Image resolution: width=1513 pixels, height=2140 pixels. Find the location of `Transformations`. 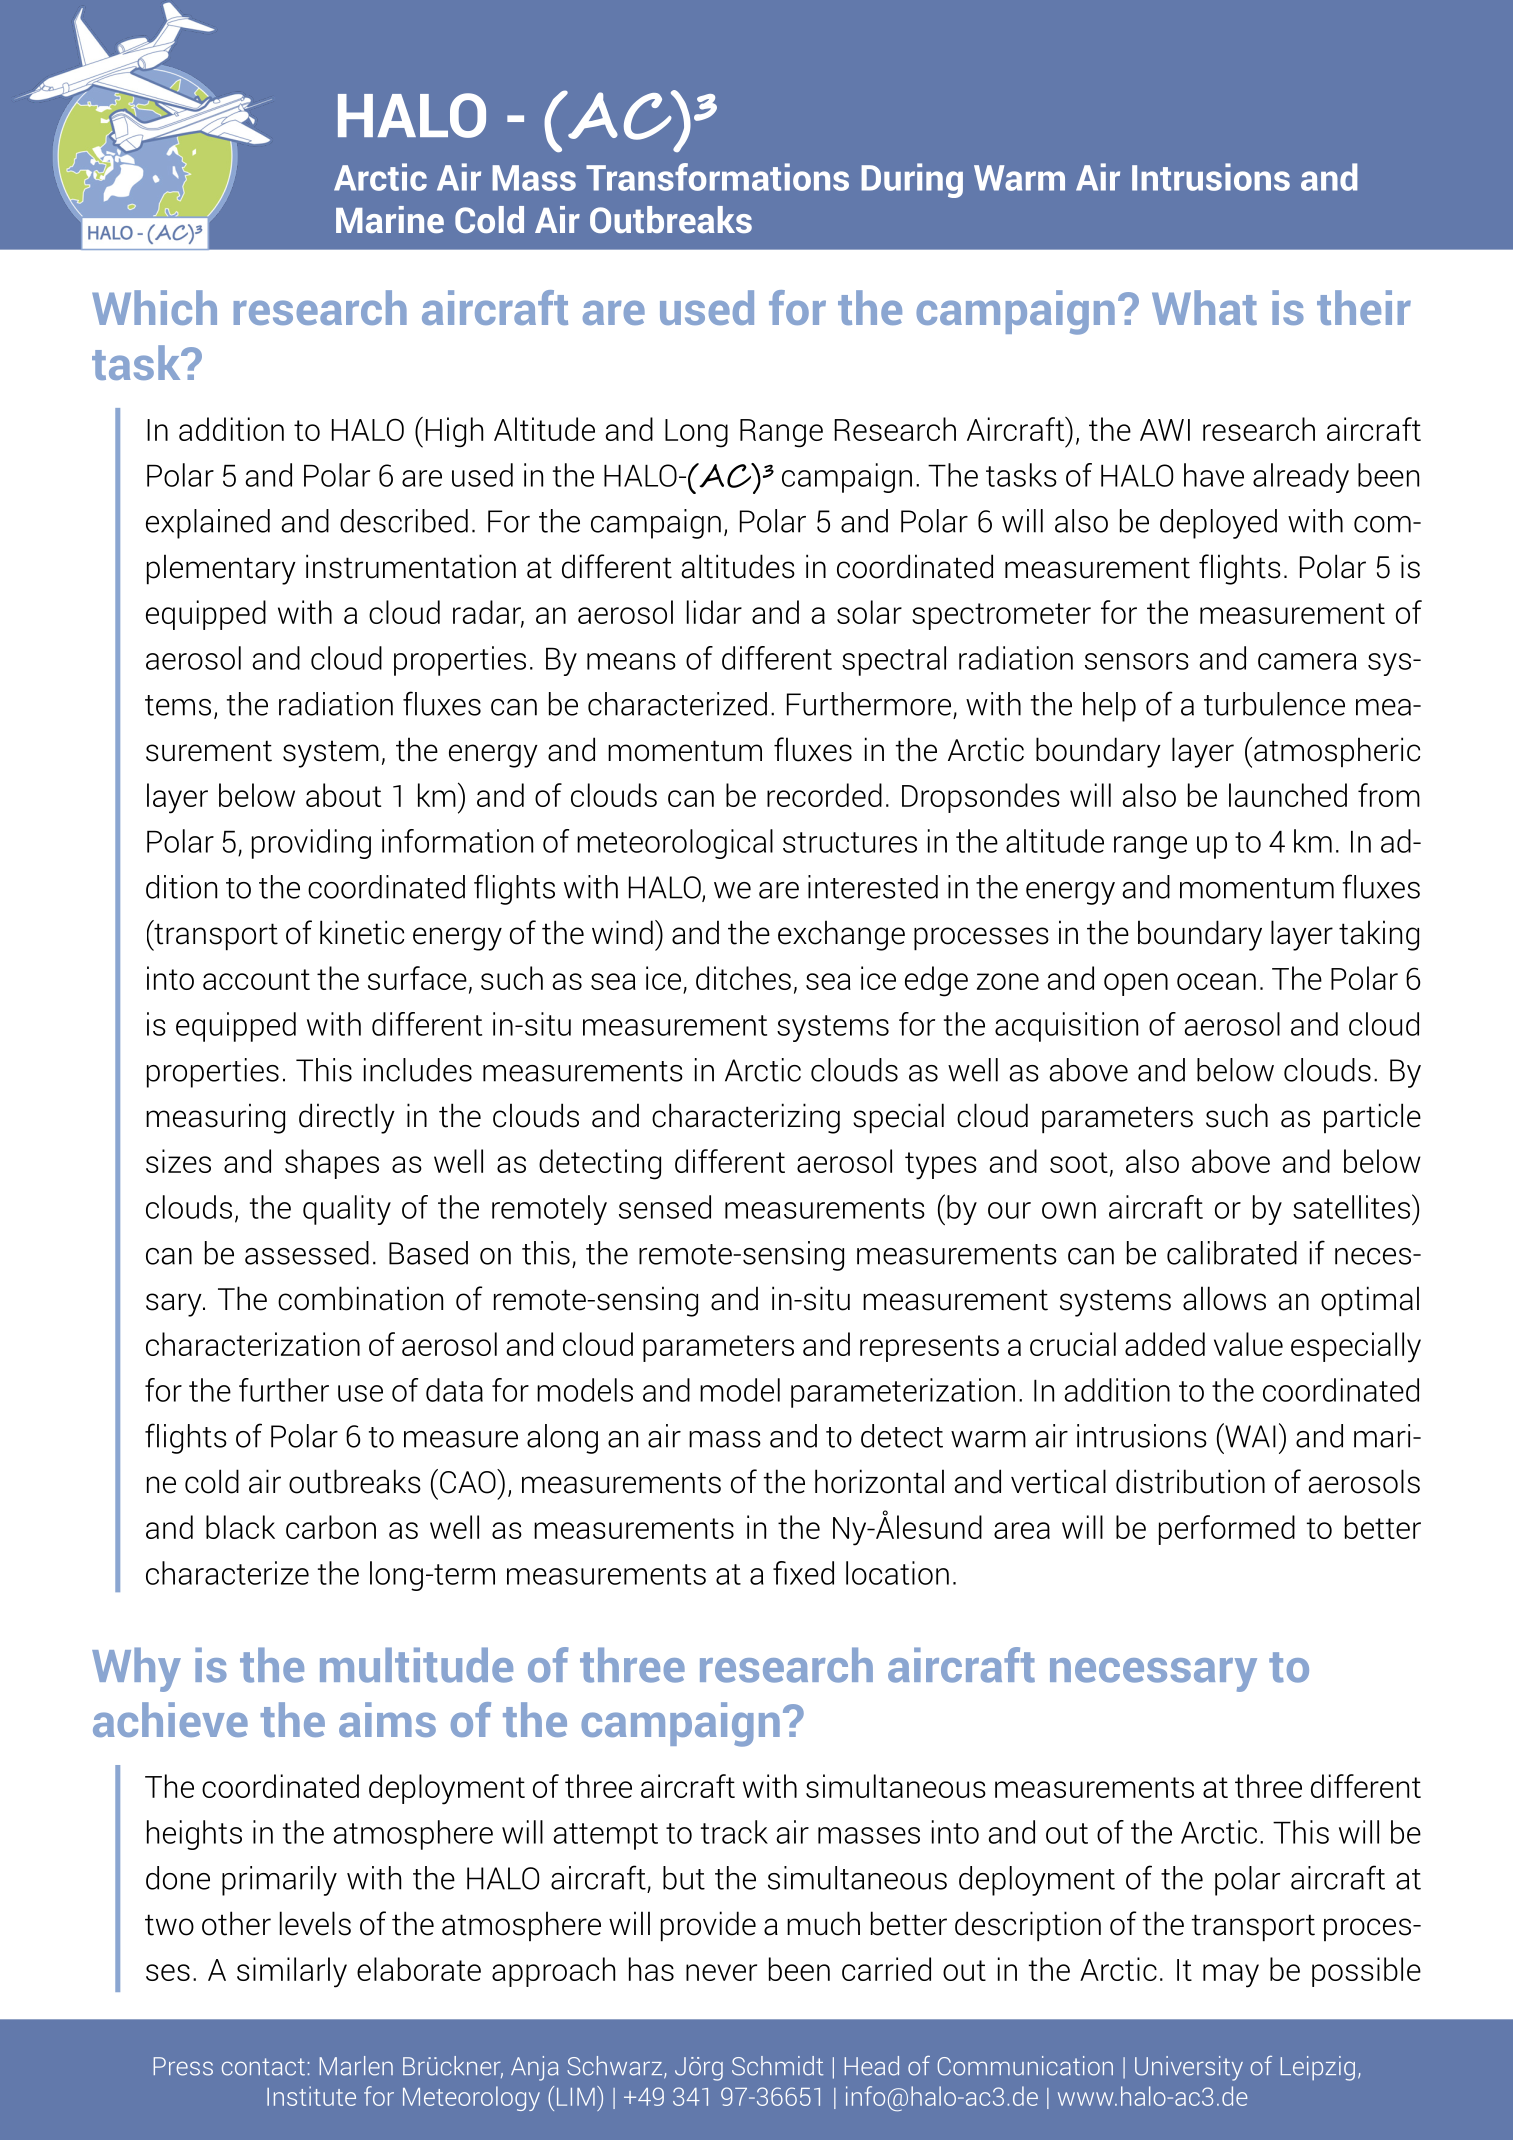

Transformations is located at coordinates (717, 177).
